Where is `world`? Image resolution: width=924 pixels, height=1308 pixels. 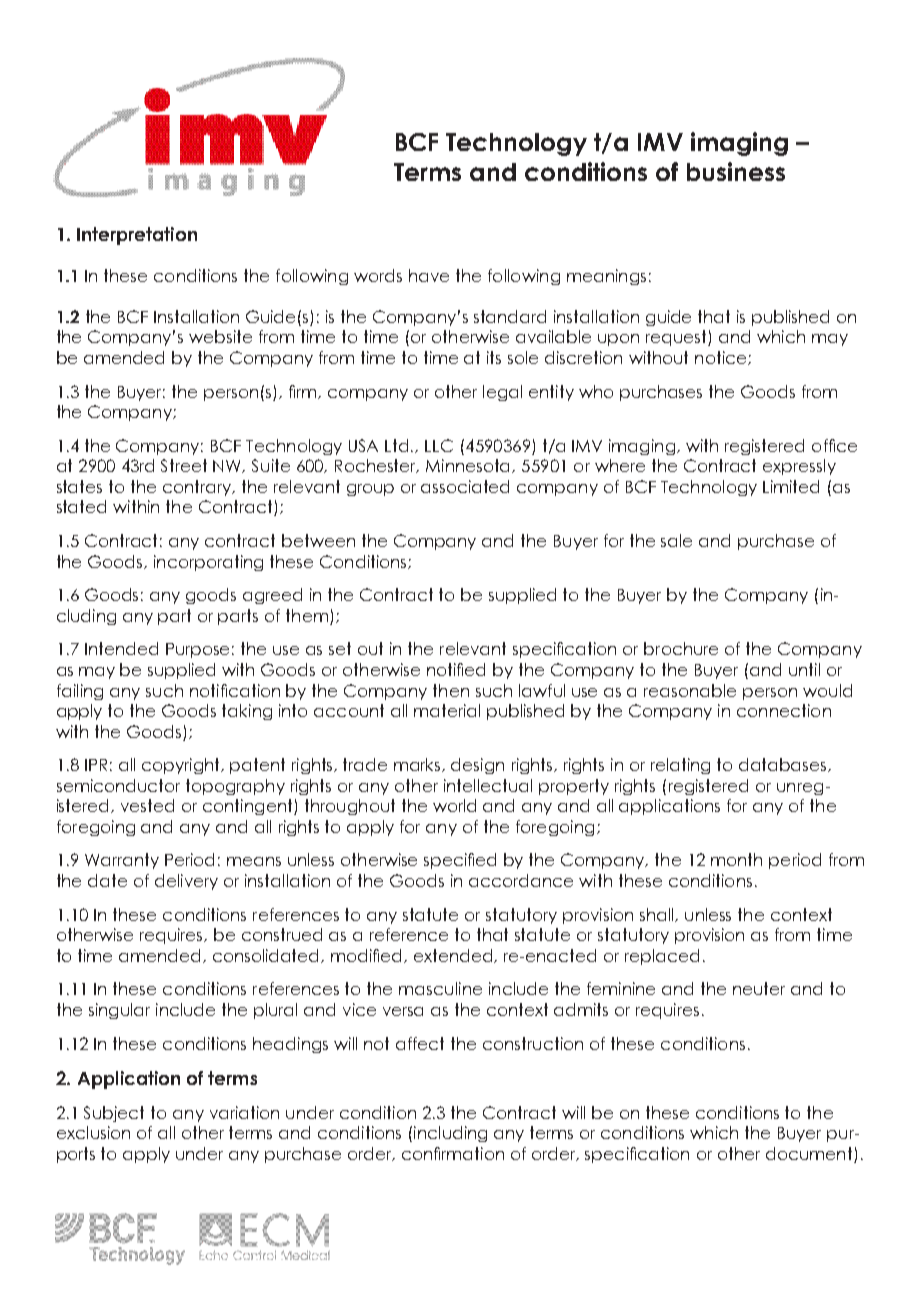 world is located at coordinates (454, 805).
